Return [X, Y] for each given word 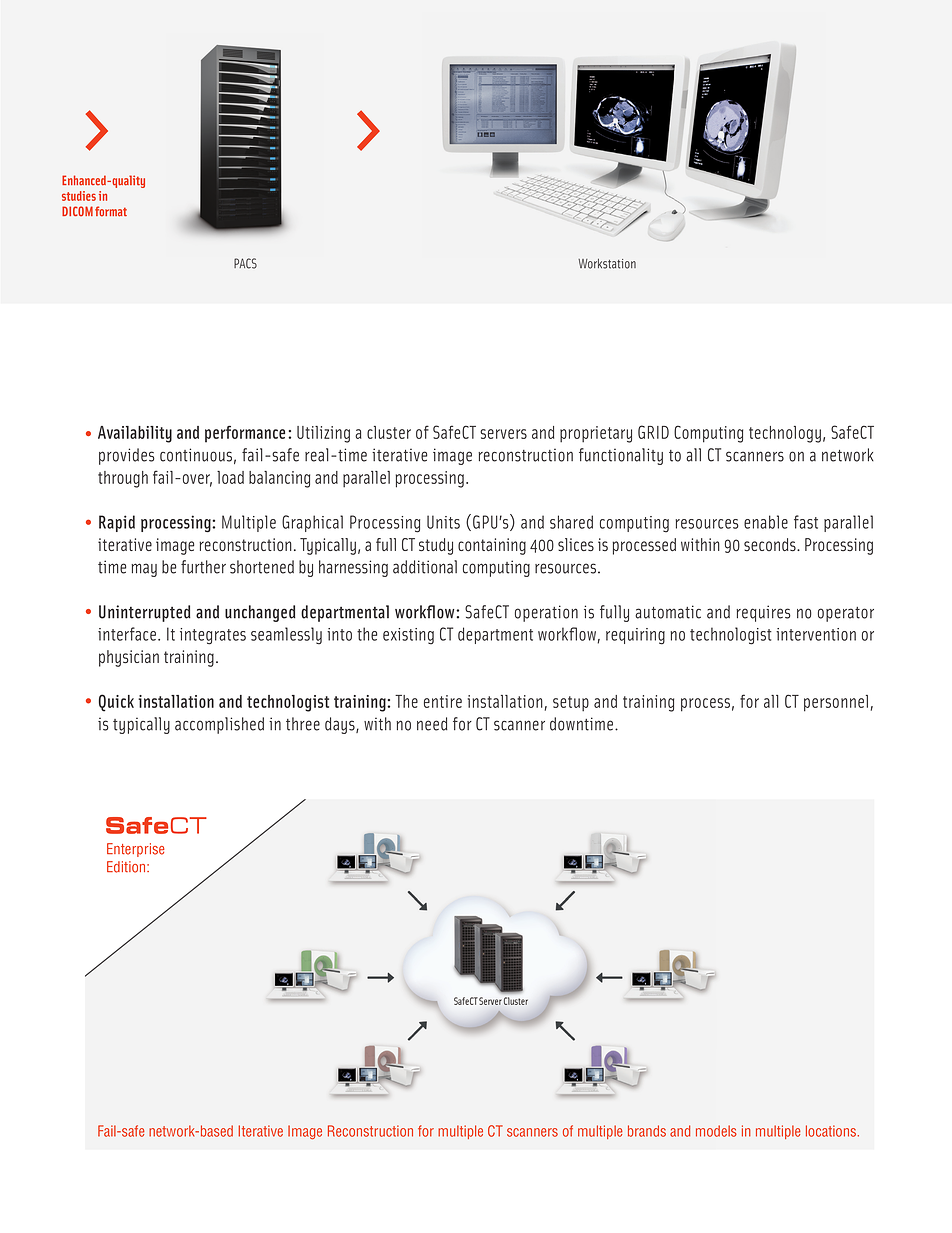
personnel [836, 703]
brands [647, 1131]
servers [503, 434]
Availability [135, 434]
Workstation [607, 264]
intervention [816, 634]
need [432, 724]
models [716, 1131]
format [111, 211]
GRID [653, 432]
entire [443, 701]
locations [831, 1131]
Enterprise [136, 850]
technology [785, 434]
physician [129, 658]
